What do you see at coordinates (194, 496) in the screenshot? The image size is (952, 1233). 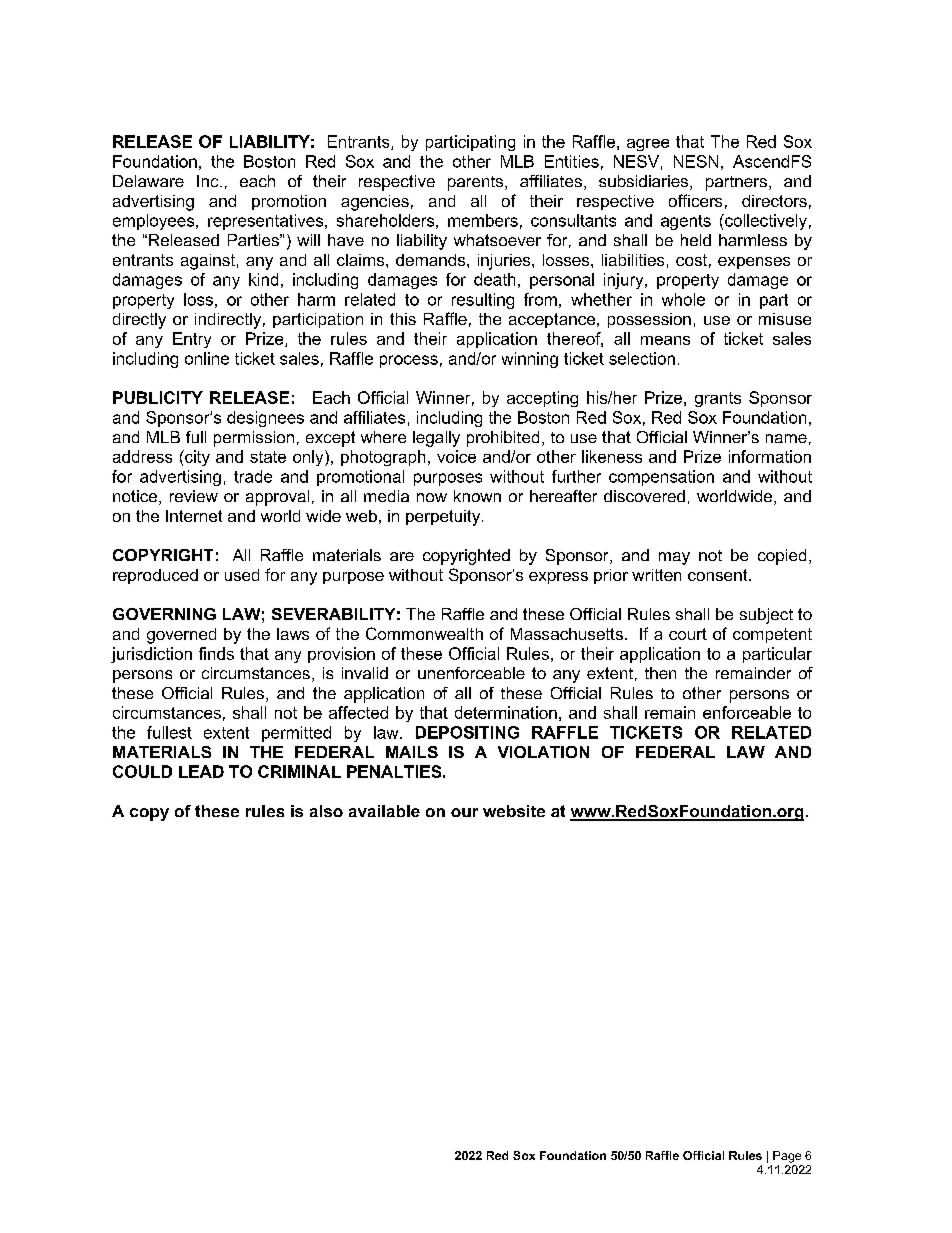 I see `review` at bounding box center [194, 496].
